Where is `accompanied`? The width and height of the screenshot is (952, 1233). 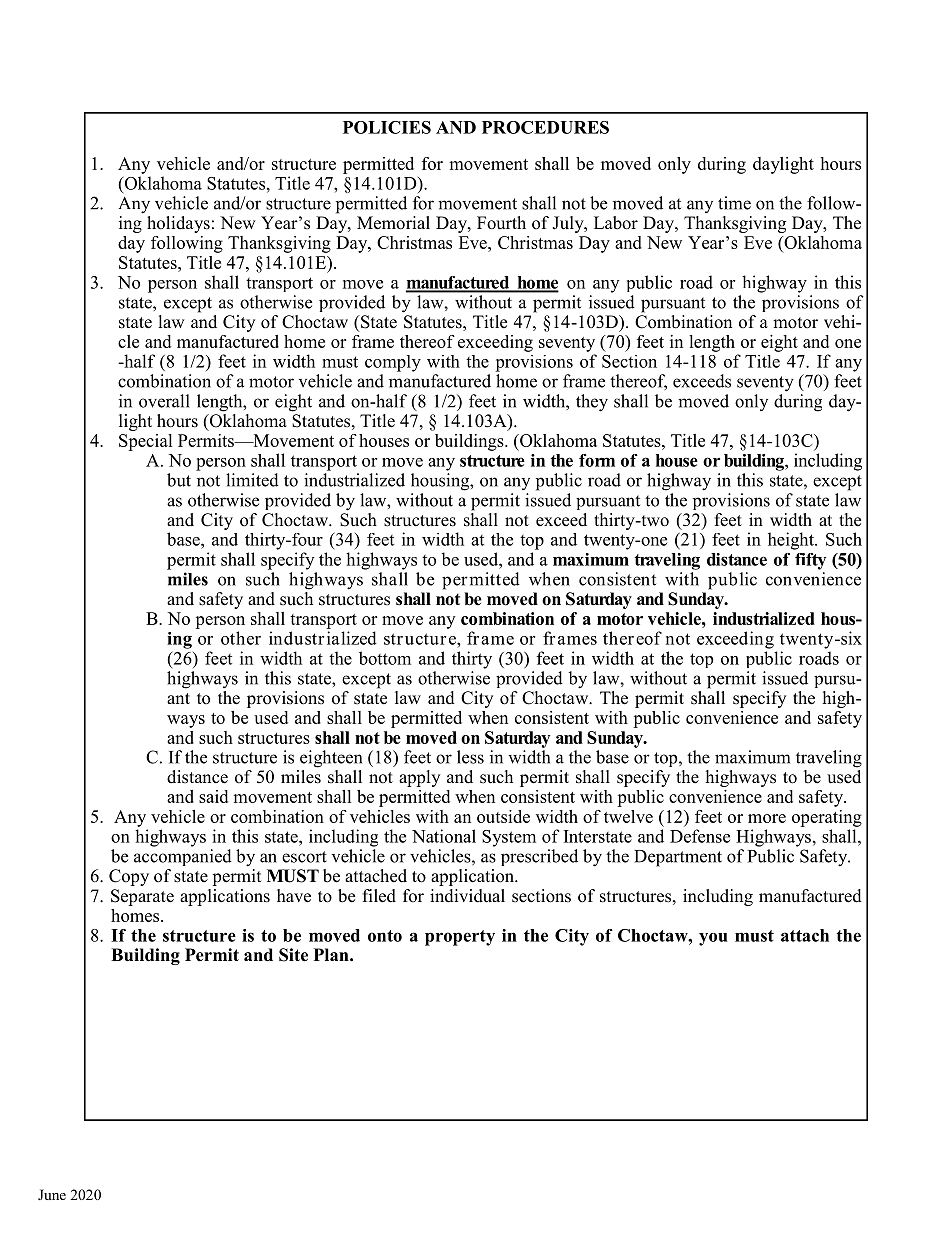 accompanied is located at coordinates (183, 857).
